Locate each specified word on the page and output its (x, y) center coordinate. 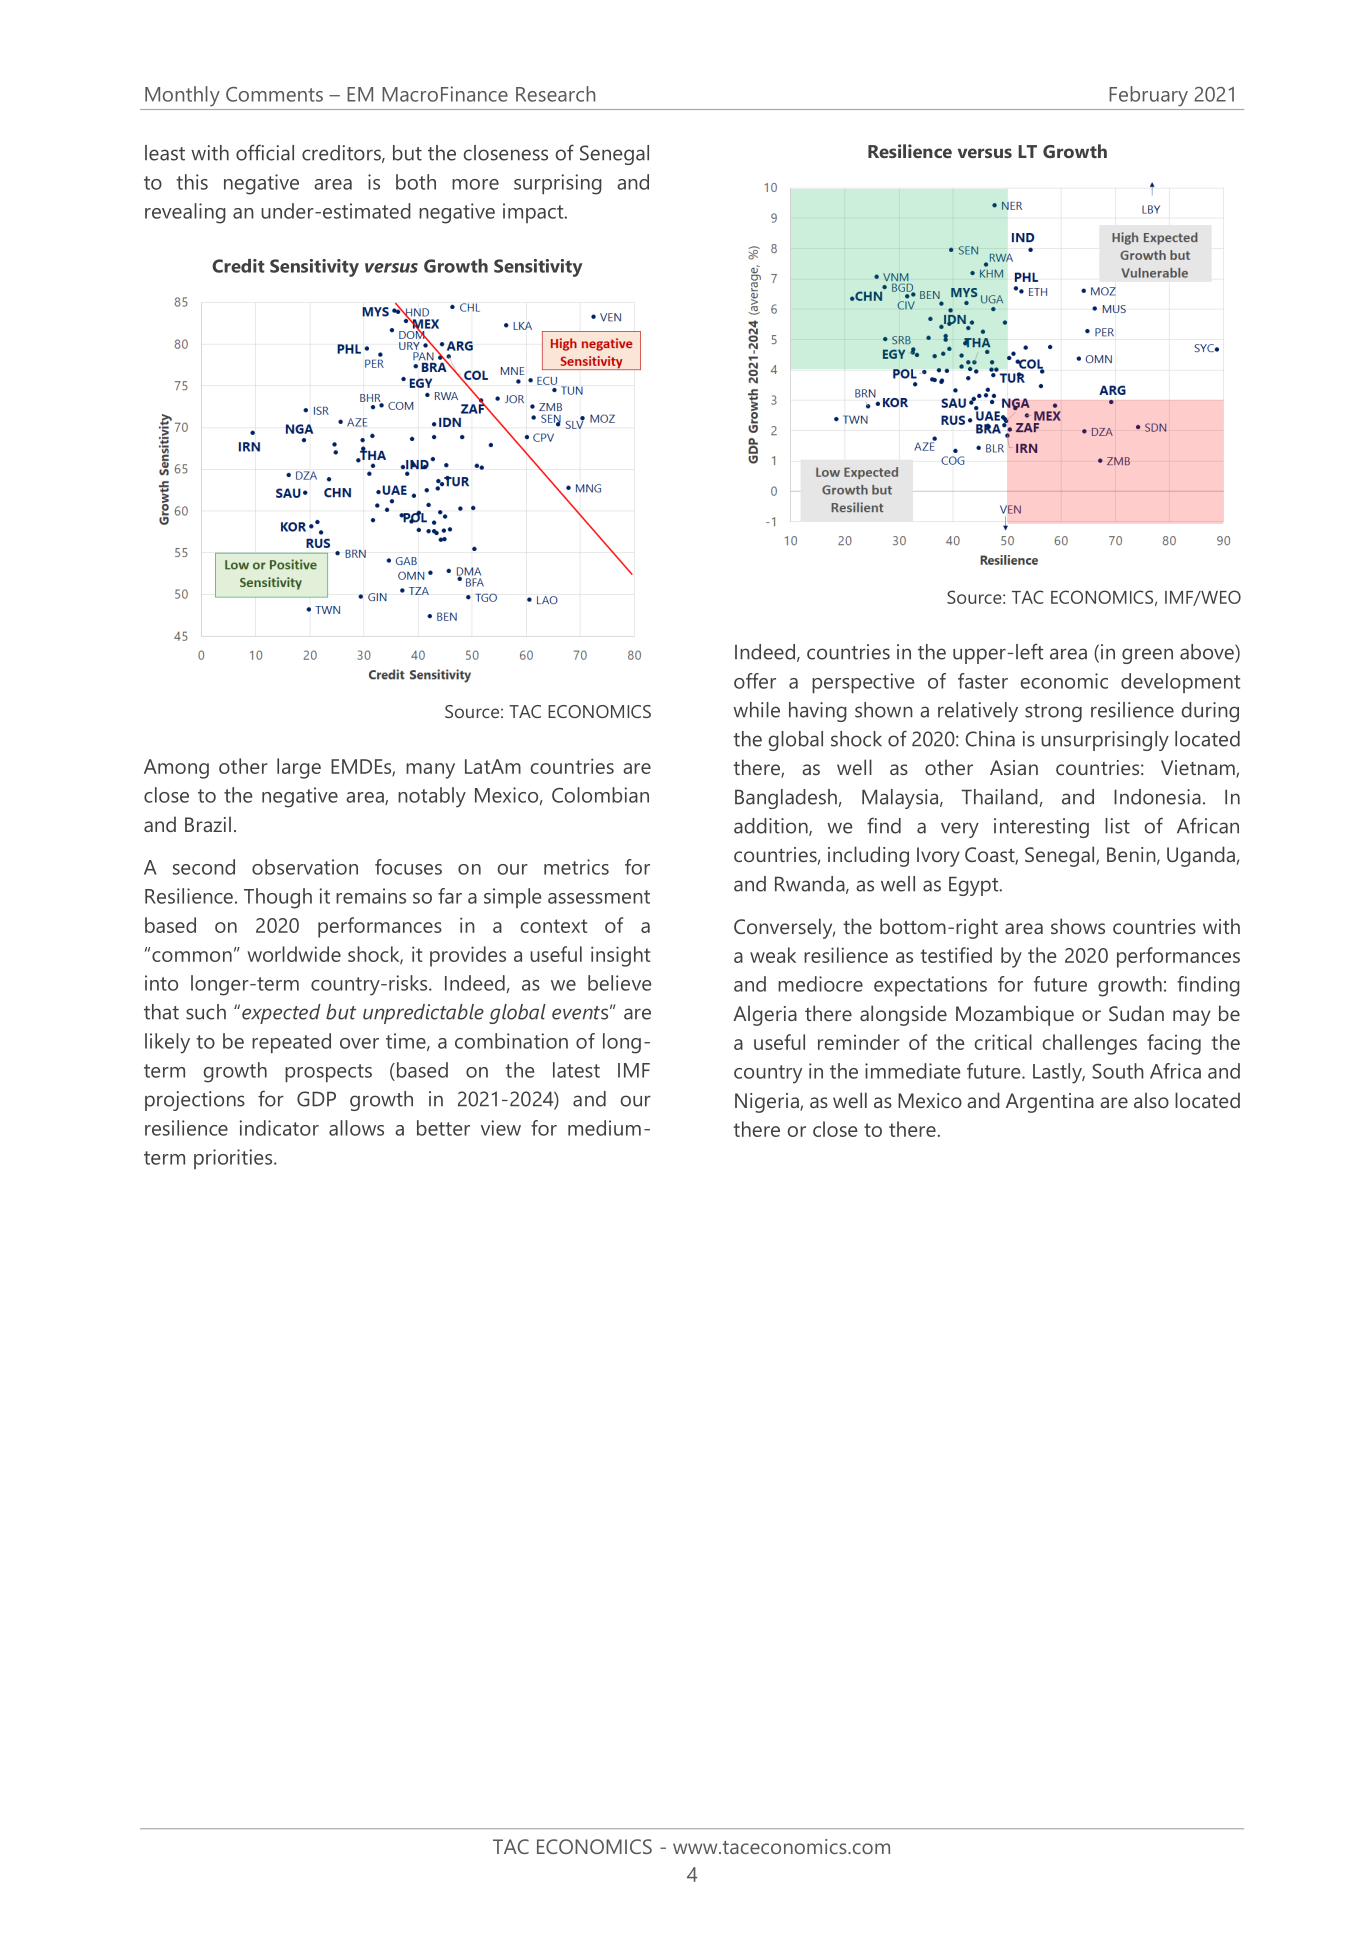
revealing (185, 213)
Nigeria (768, 1103)
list (1117, 826)
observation (305, 867)
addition (772, 827)
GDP (316, 1099)
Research (555, 94)
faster (983, 681)
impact (534, 213)
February (1148, 96)
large (299, 768)
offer (755, 681)
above (1208, 653)
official (265, 152)
